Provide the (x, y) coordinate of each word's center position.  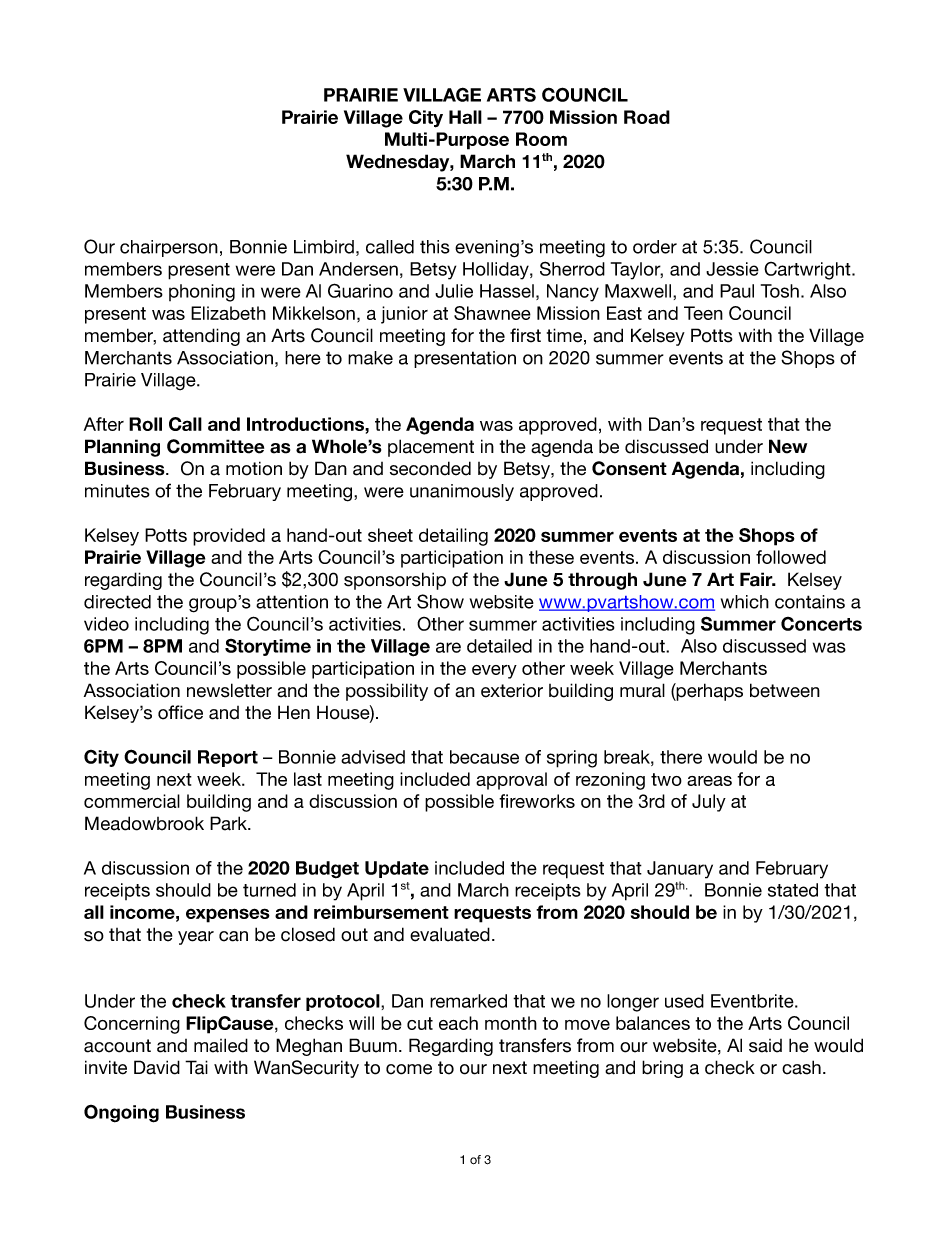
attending (201, 337)
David (157, 1067)
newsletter (229, 690)
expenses (228, 915)
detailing (453, 537)
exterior (512, 690)
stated (793, 890)
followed (791, 557)
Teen (703, 313)
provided (229, 537)
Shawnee (492, 313)
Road (647, 117)
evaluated (450, 934)
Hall (465, 117)
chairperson (169, 248)
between (785, 690)
